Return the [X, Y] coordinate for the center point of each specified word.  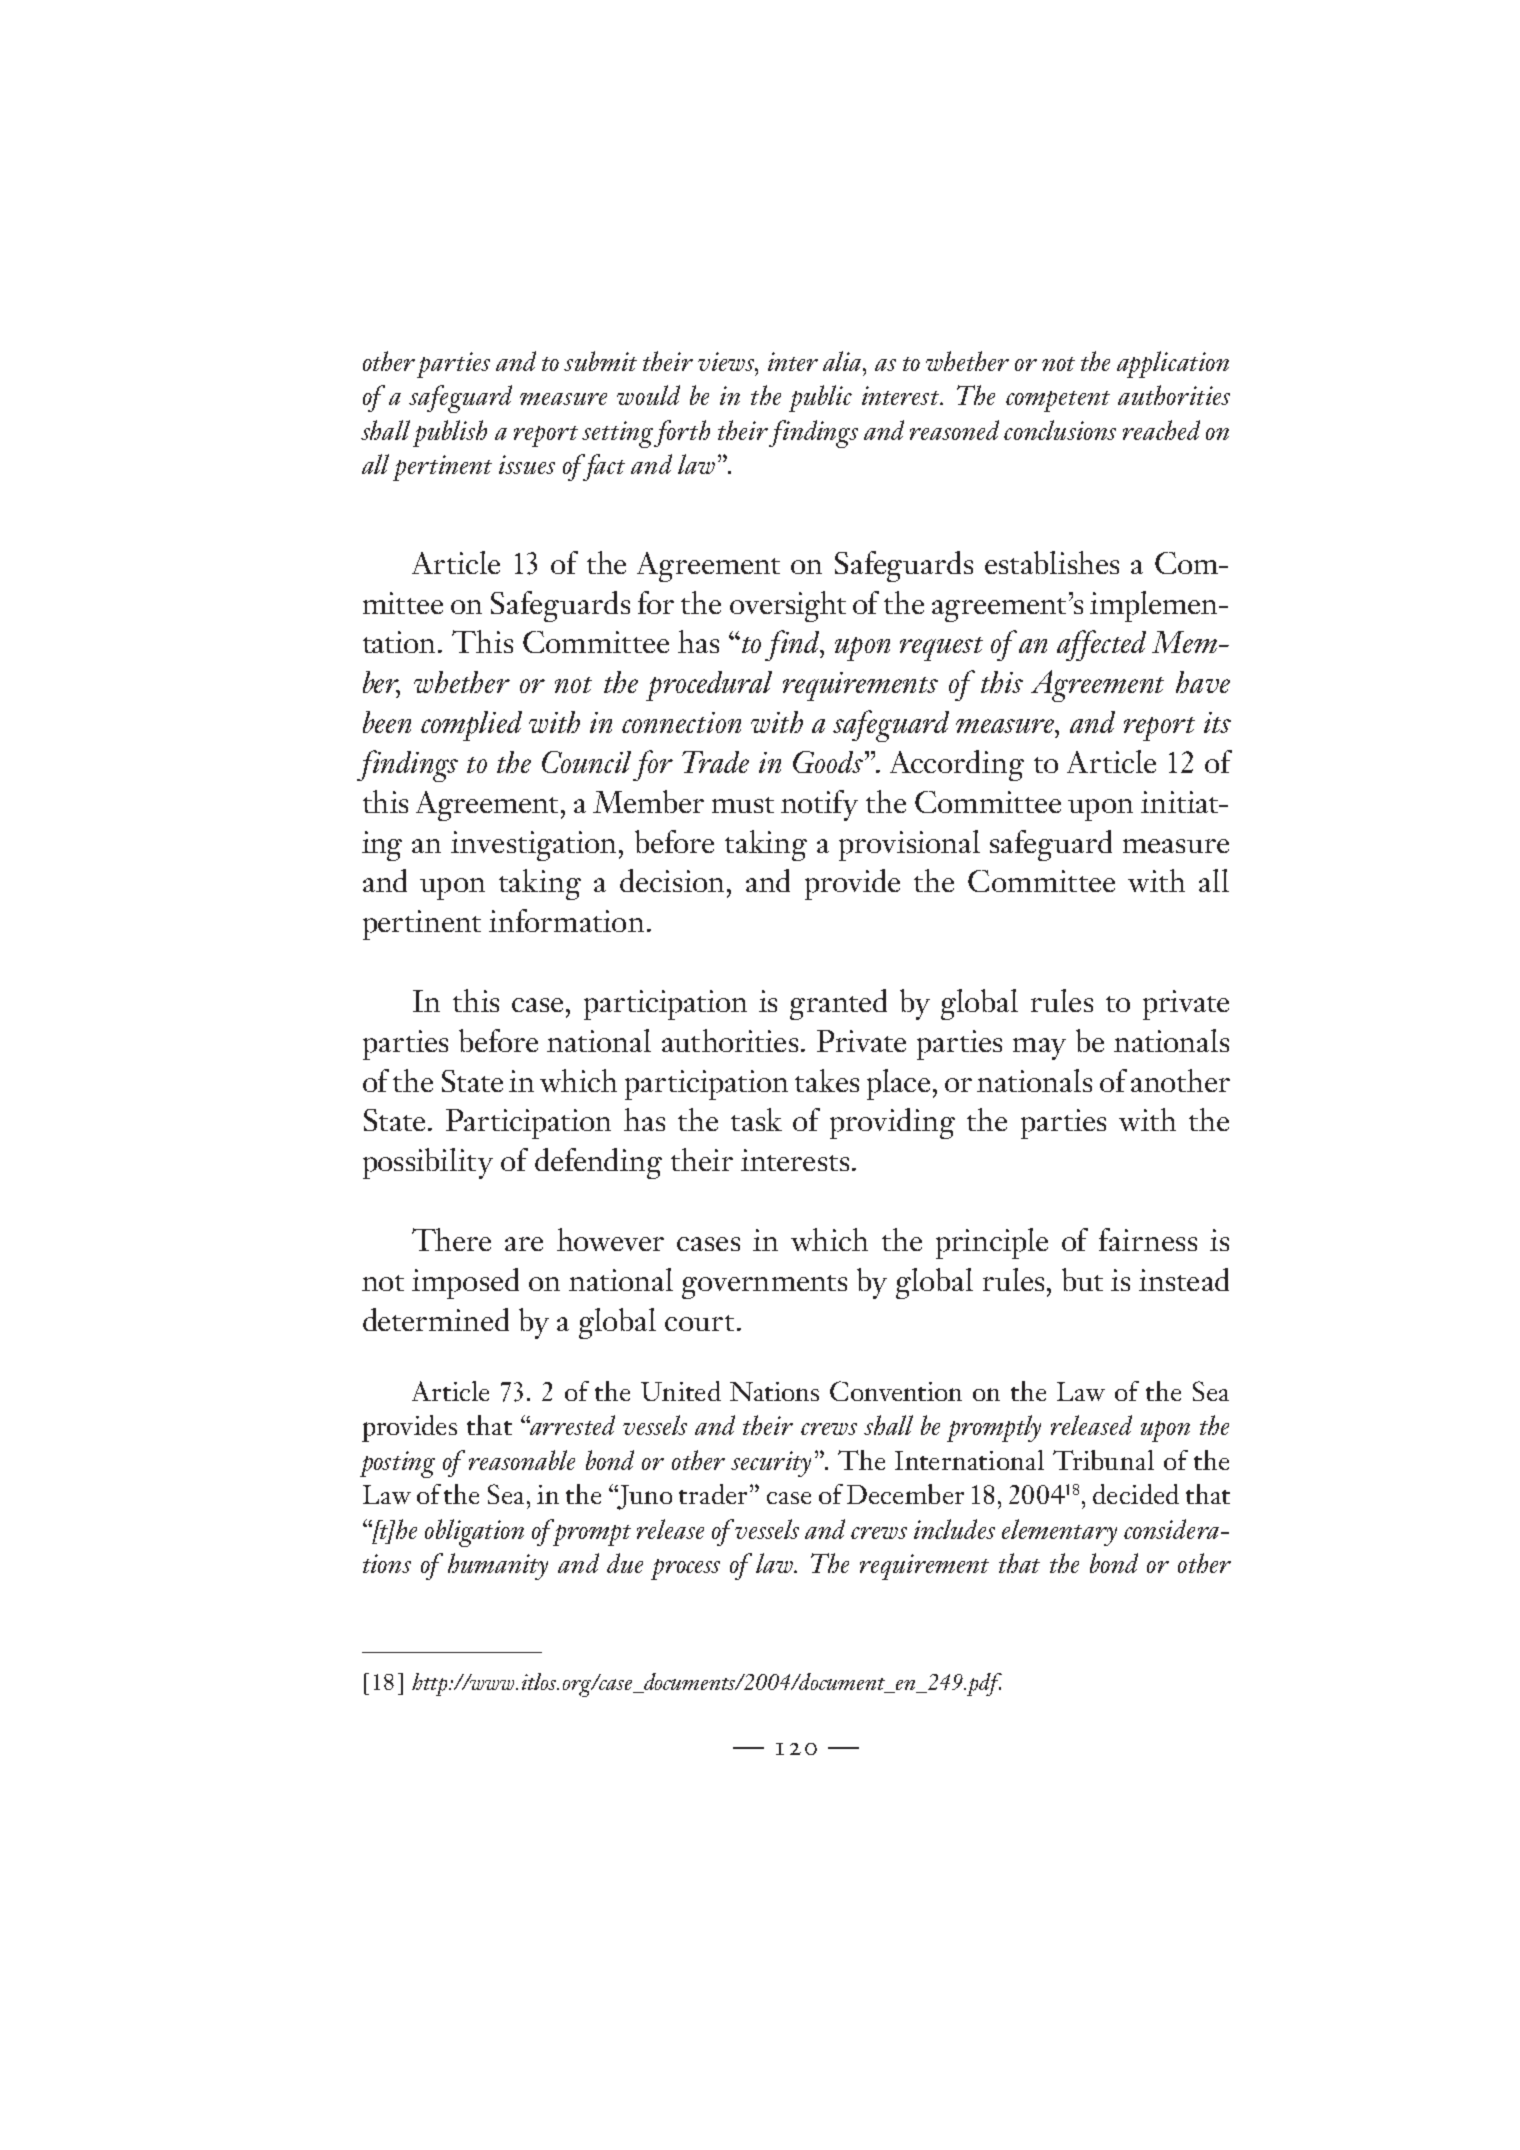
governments [764, 1287]
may [1039, 1049]
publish [450, 433]
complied [471, 726]
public [820, 398]
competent [1058, 401]
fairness [1148, 1239]
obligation [474, 1533]
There [451, 1239]
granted [838, 1004]
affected [1101, 645]
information [566, 920]
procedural [709, 686]
